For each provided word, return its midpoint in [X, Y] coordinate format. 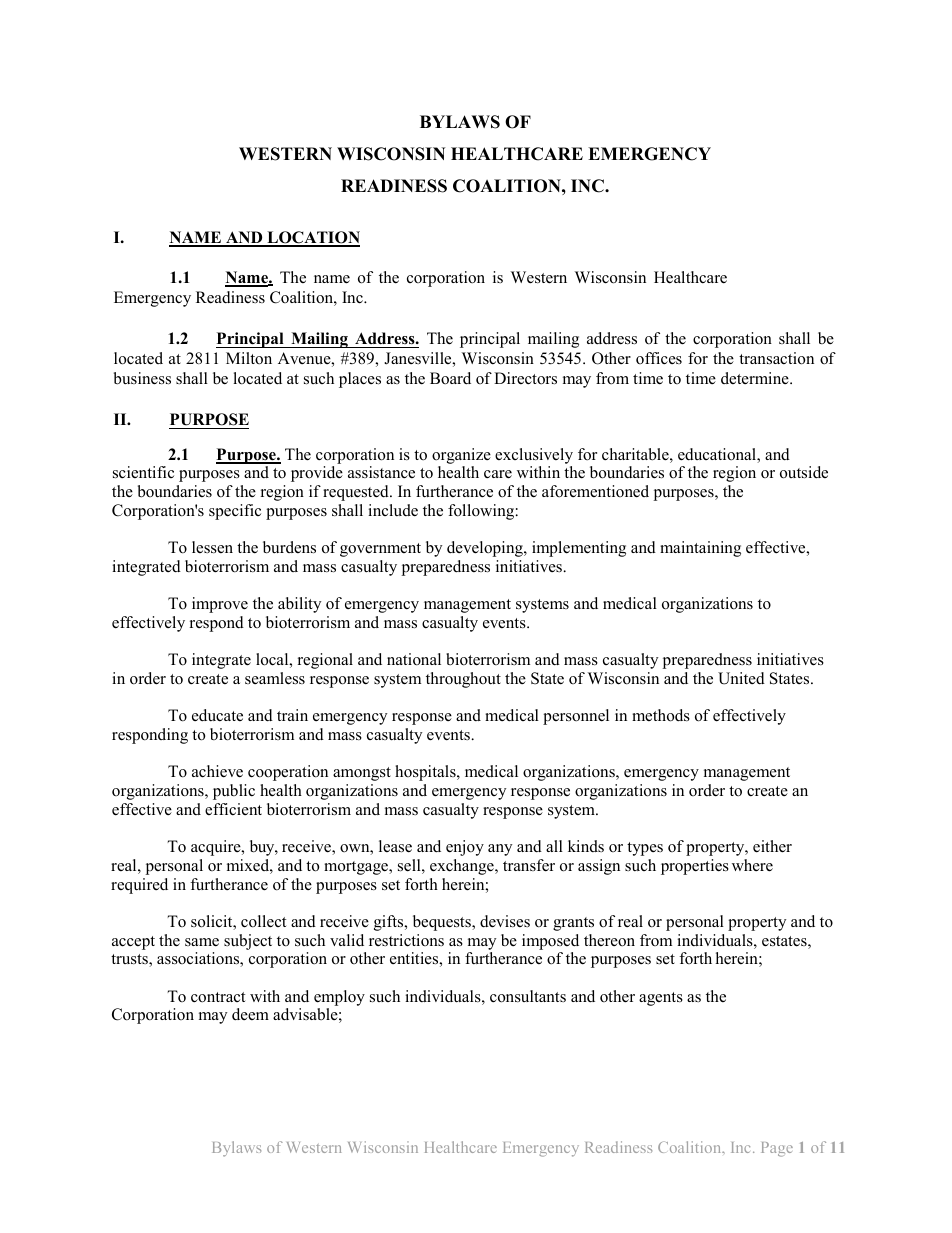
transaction [776, 358]
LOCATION [312, 238]
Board [450, 378]
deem [250, 1014]
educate [217, 715]
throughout [463, 680]
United [741, 678]
